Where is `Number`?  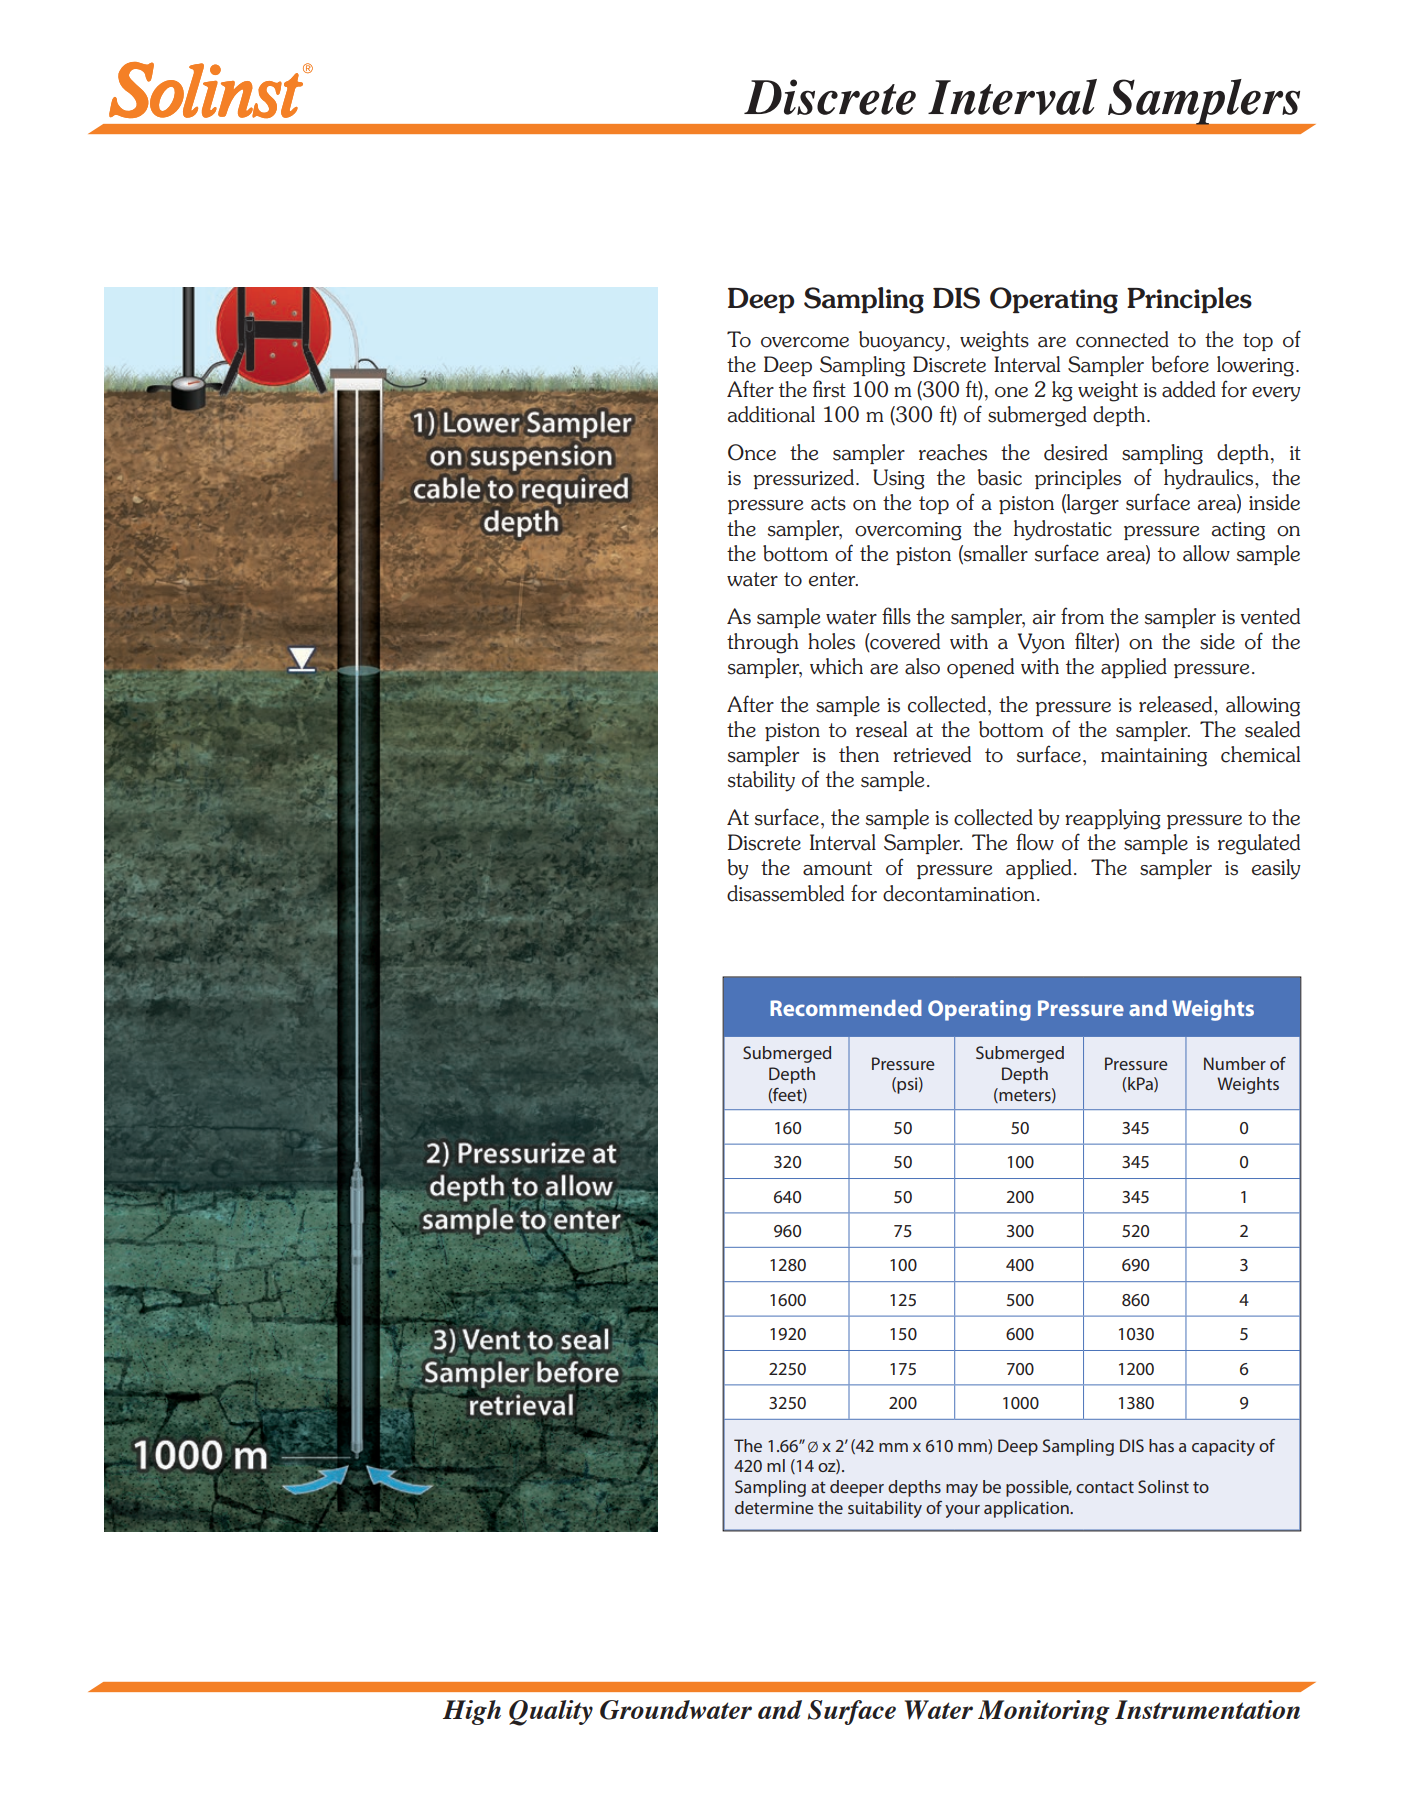
Number is located at coordinates (1235, 1063).
